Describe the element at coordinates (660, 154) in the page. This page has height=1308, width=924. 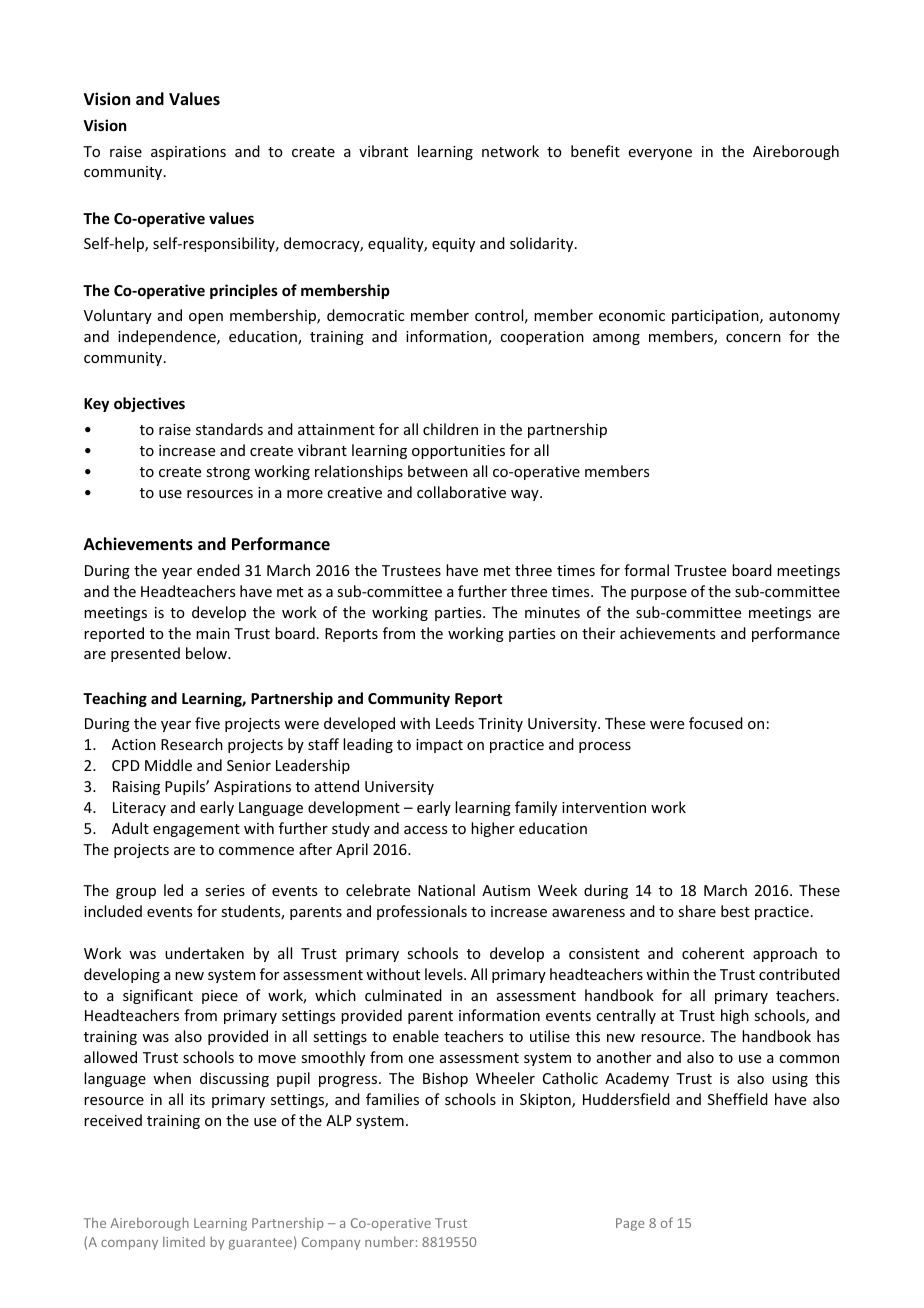
I see `everyone` at that location.
